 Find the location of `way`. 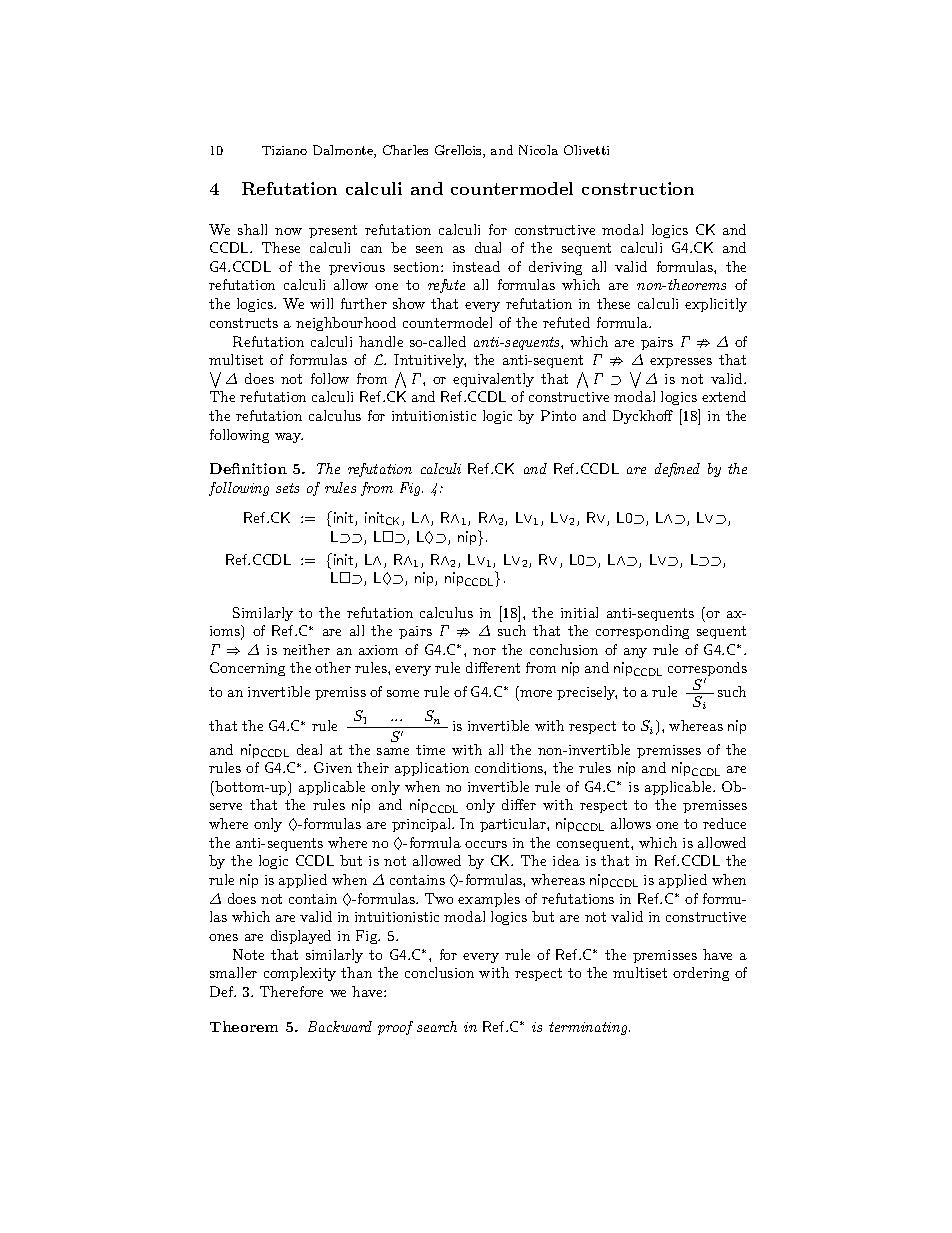

way is located at coordinates (289, 438).
